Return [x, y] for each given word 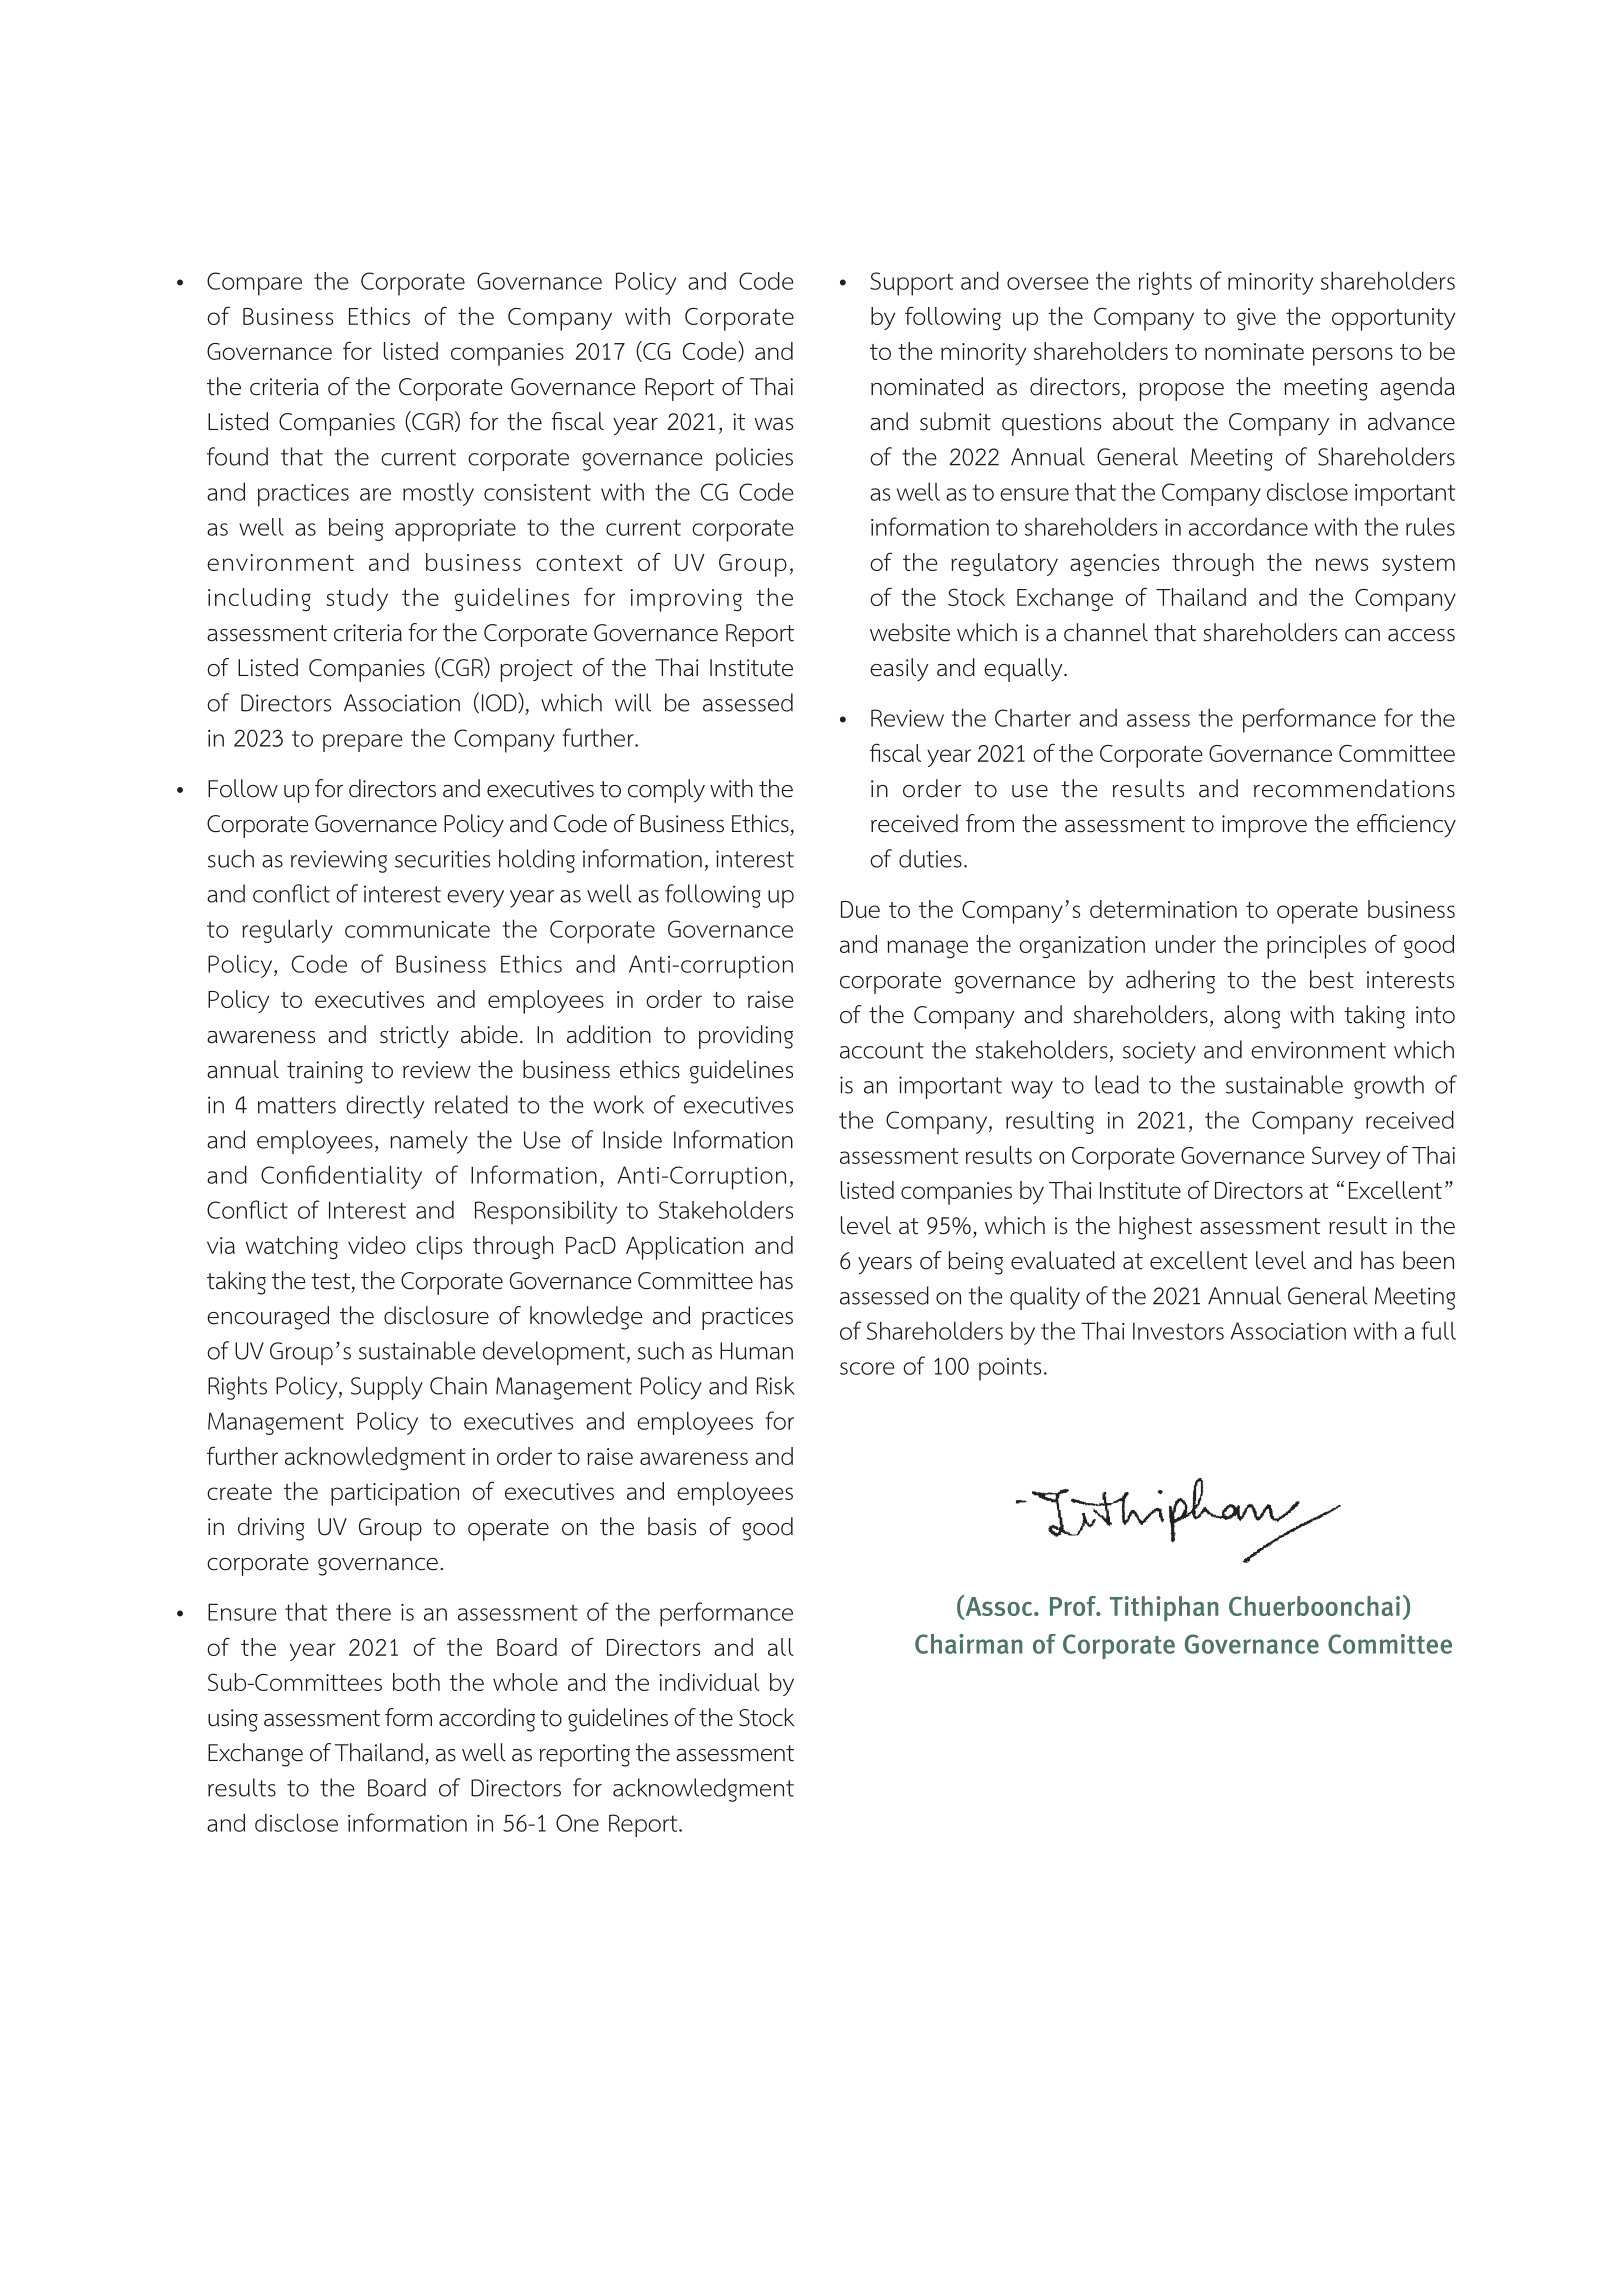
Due [860, 909]
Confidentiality [341, 1177]
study [357, 599]
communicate [417, 929]
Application [684, 1248]
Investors [1178, 1331]
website [910, 632]
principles [1316, 947]
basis [672, 1526]
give [1256, 319]
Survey [1346, 1157]
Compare [254, 284]
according [487, 1720]
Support [911, 284]
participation [395, 1494]
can [1362, 635]
